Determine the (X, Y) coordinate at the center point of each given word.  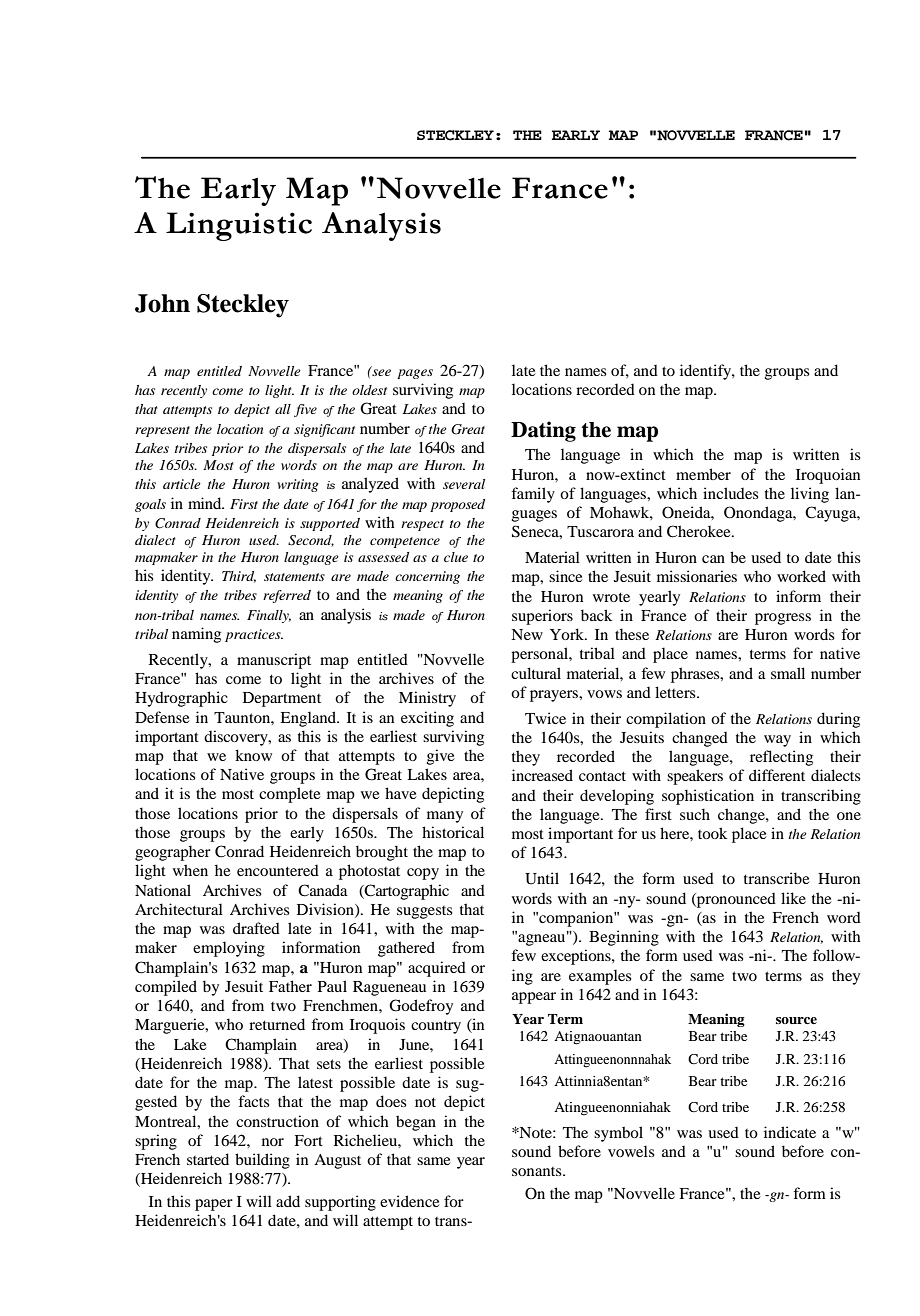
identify (706, 372)
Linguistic (239, 226)
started (208, 1159)
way (777, 741)
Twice (545, 718)
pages (415, 374)
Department (282, 699)
